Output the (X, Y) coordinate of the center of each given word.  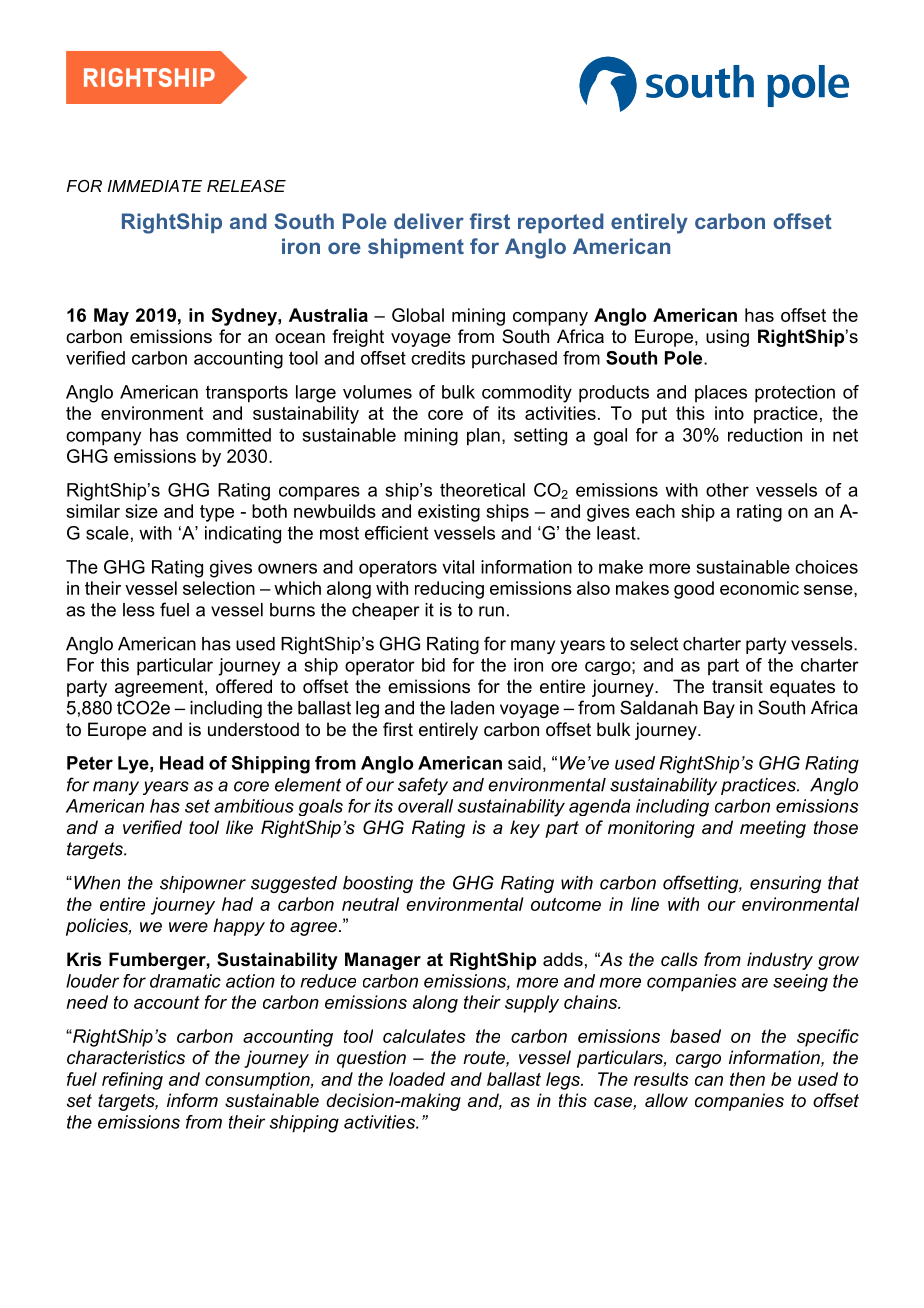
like (239, 827)
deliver (429, 221)
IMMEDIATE (154, 186)
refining (132, 1081)
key (525, 829)
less (139, 610)
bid (433, 665)
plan (483, 437)
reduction (765, 435)
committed (228, 435)
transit (737, 686)
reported (561, 223)
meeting (773, 829)
